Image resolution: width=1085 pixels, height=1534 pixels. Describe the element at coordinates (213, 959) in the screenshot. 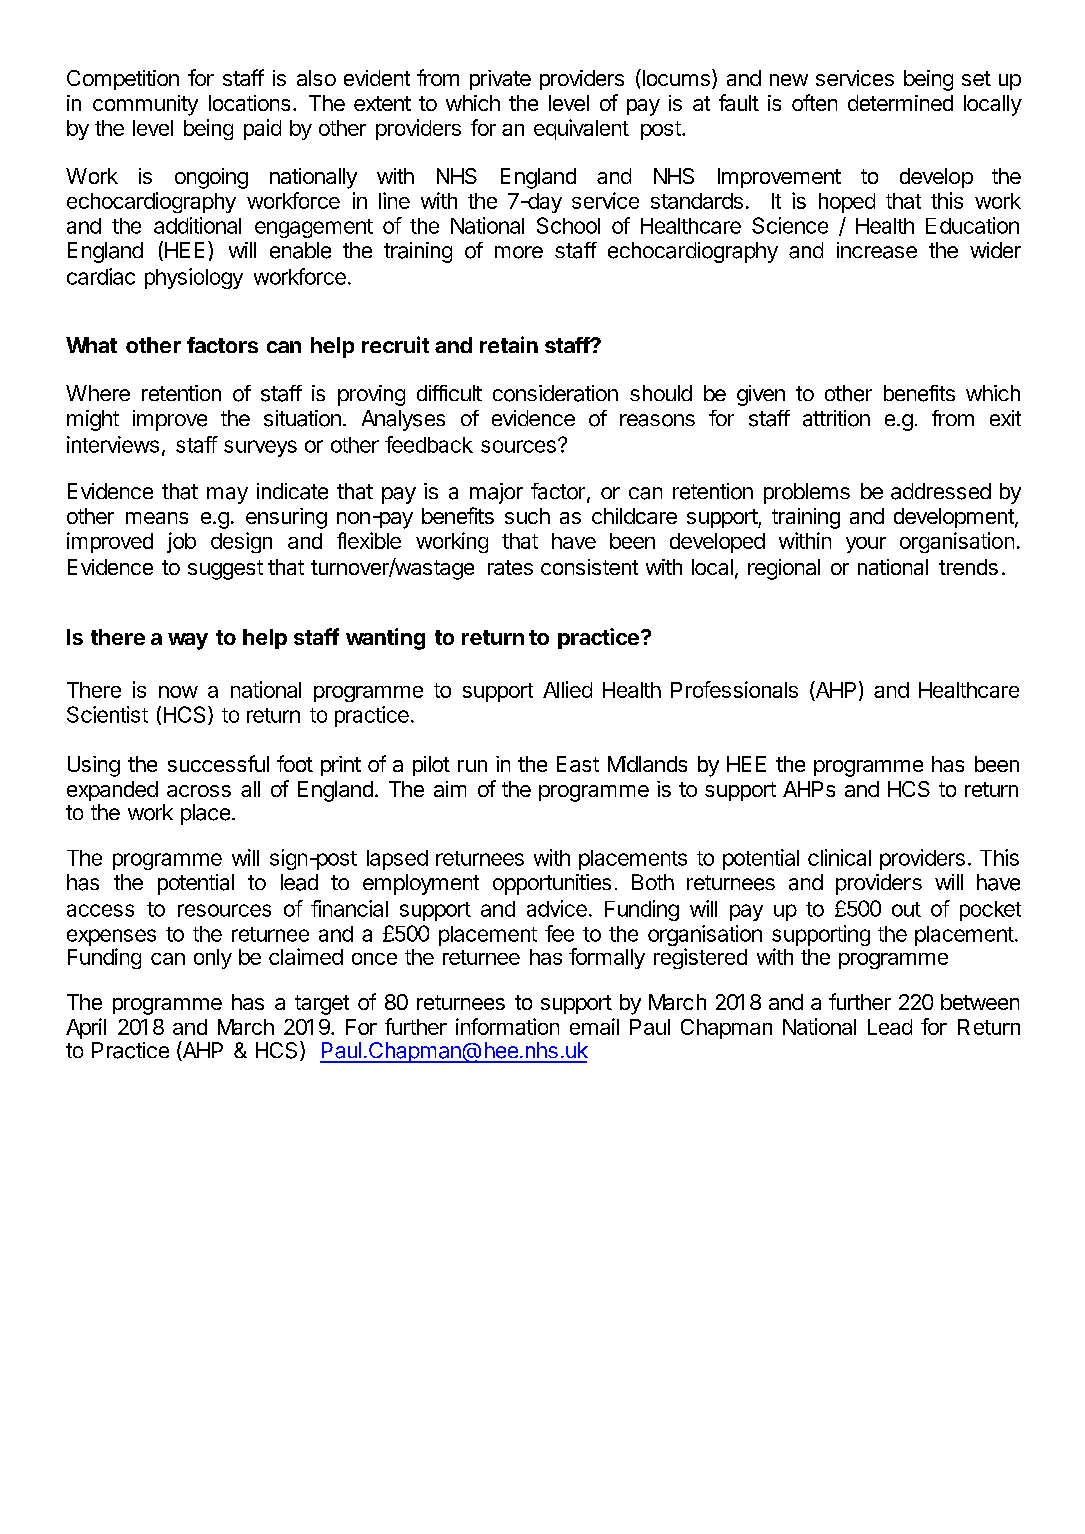

I see `only` at that location.
